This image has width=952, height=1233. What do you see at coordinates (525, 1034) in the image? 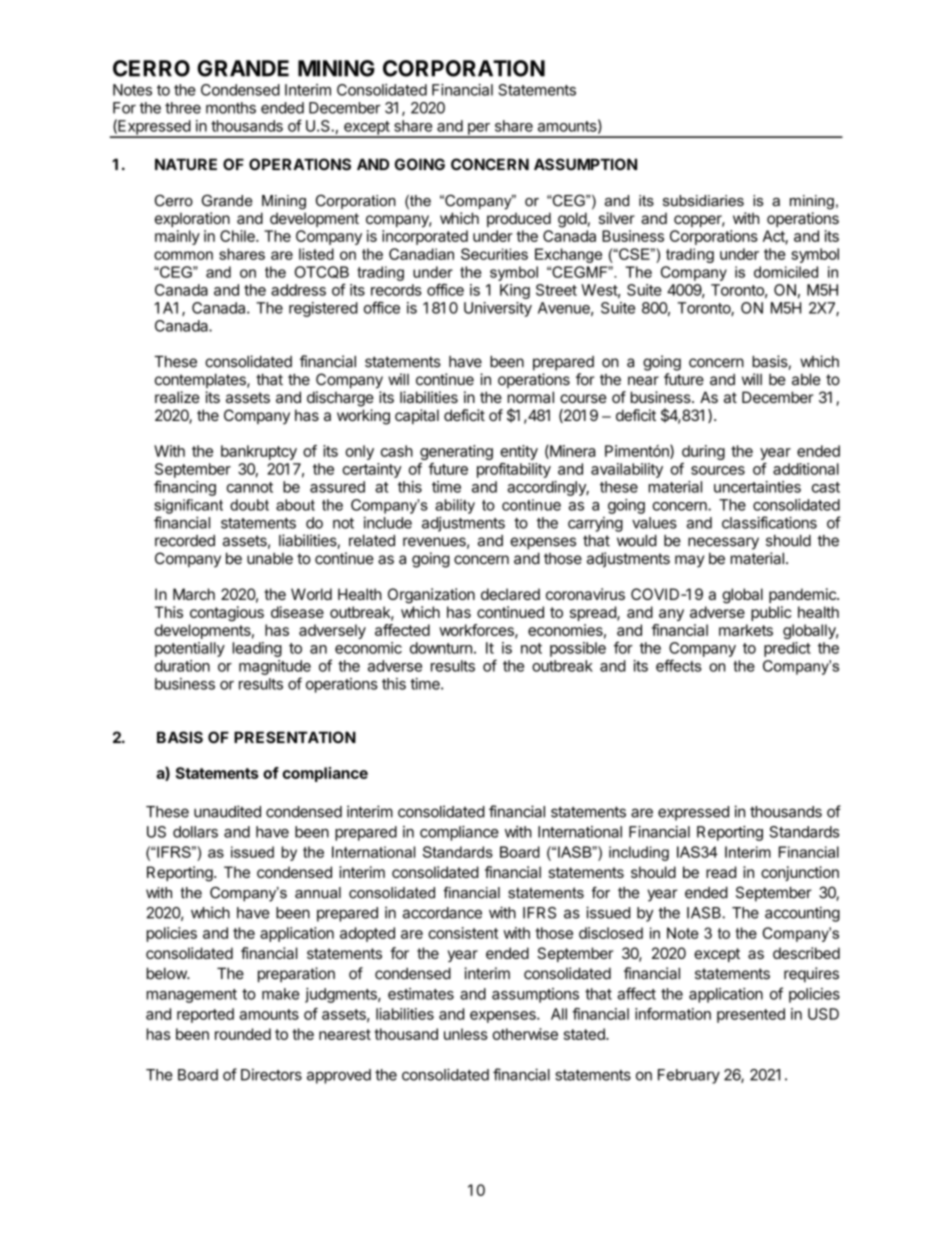
I see `otherwise` at bounding box center [525, 1034].
